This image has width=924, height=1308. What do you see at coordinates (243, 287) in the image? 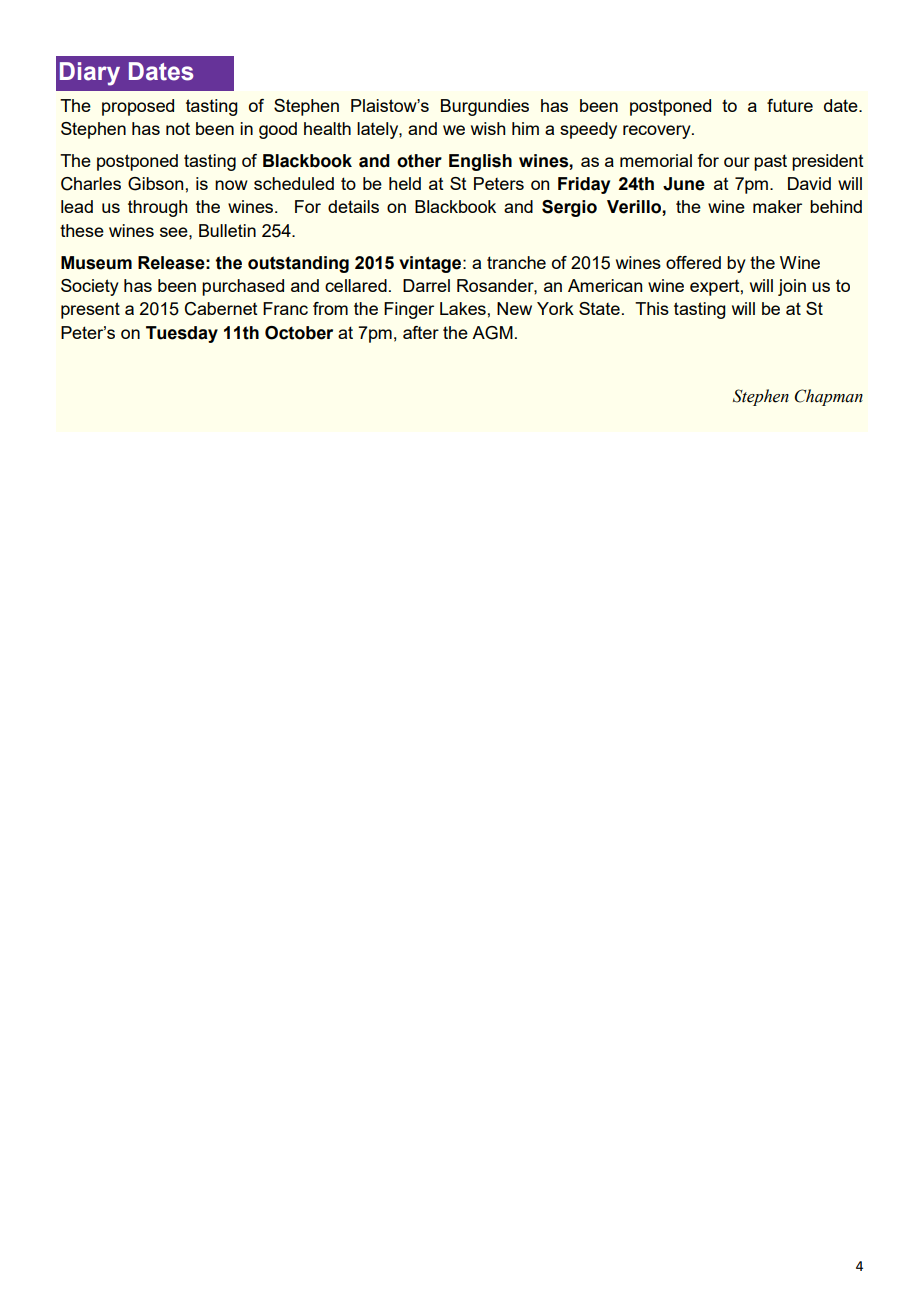
I see `purchased` at bounding box center [243, 287].
